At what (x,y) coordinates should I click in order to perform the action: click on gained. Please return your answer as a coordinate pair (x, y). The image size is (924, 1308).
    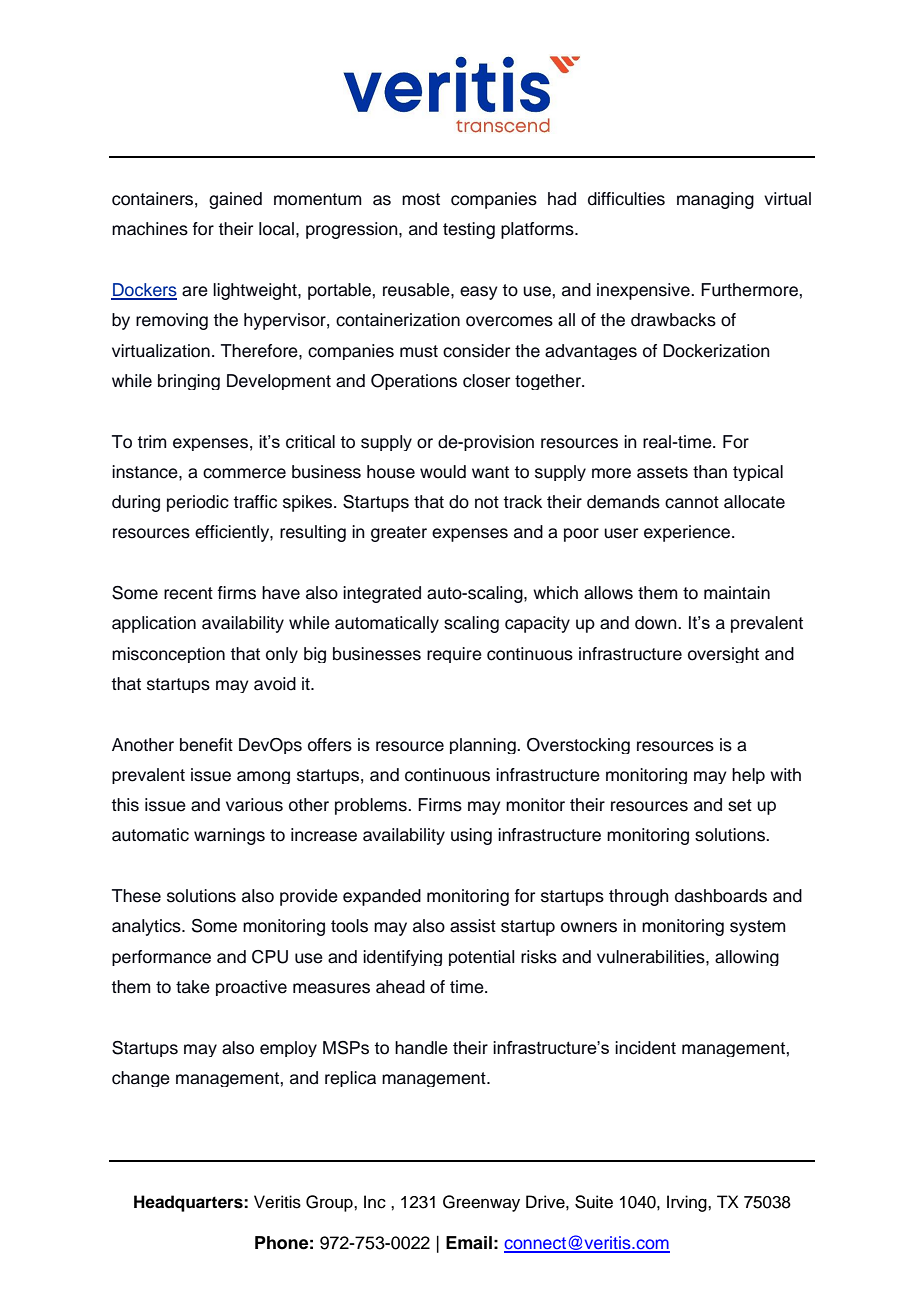
    Looking at the image, I should click on (235, 200).
